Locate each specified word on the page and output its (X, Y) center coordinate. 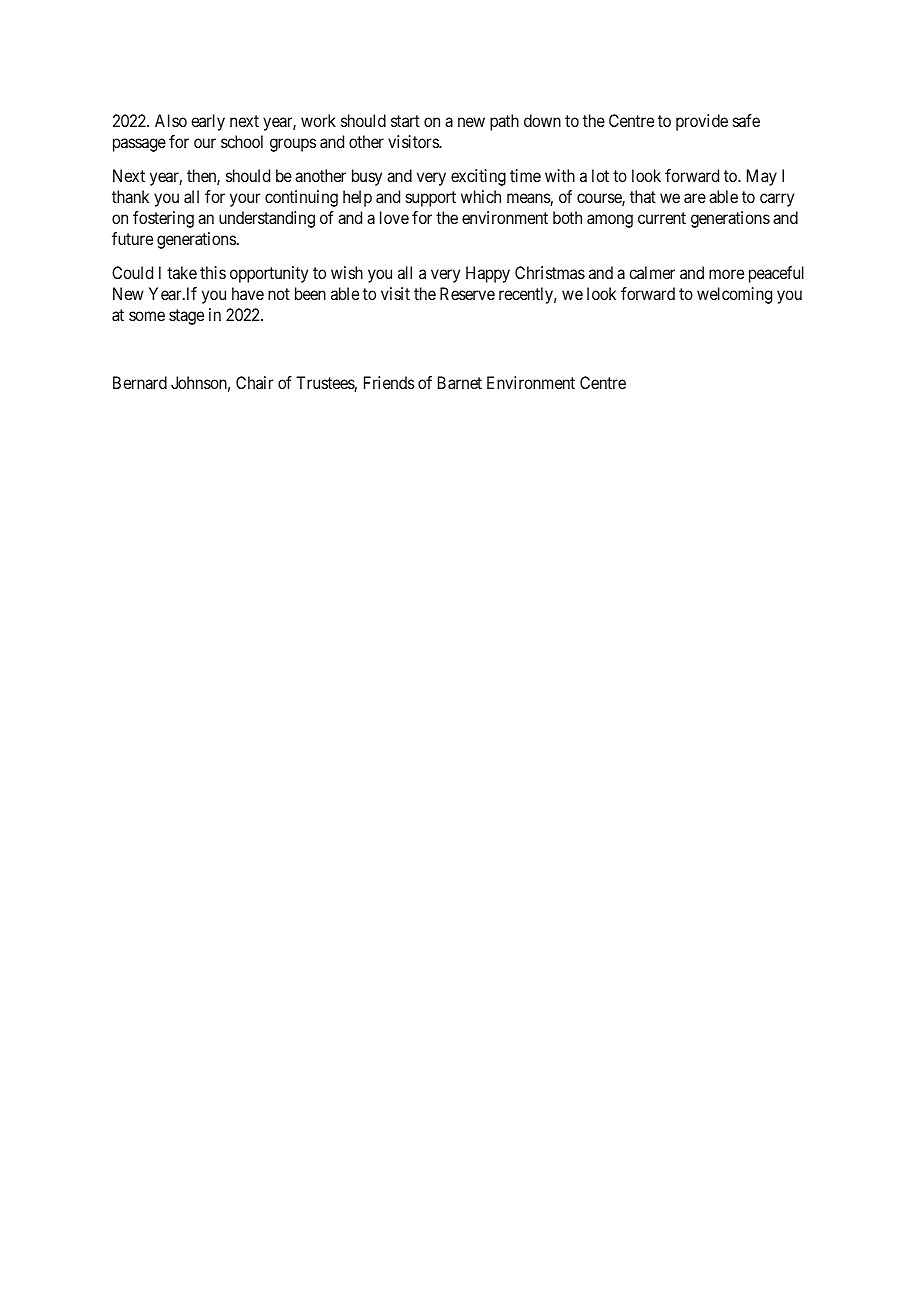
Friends (389, 382)
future (132, 238)
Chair (254, 382)
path (504, 122)
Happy (488, 274)
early (208, 122)
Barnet (460, 382)
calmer (652, 272)
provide (702, 122)
